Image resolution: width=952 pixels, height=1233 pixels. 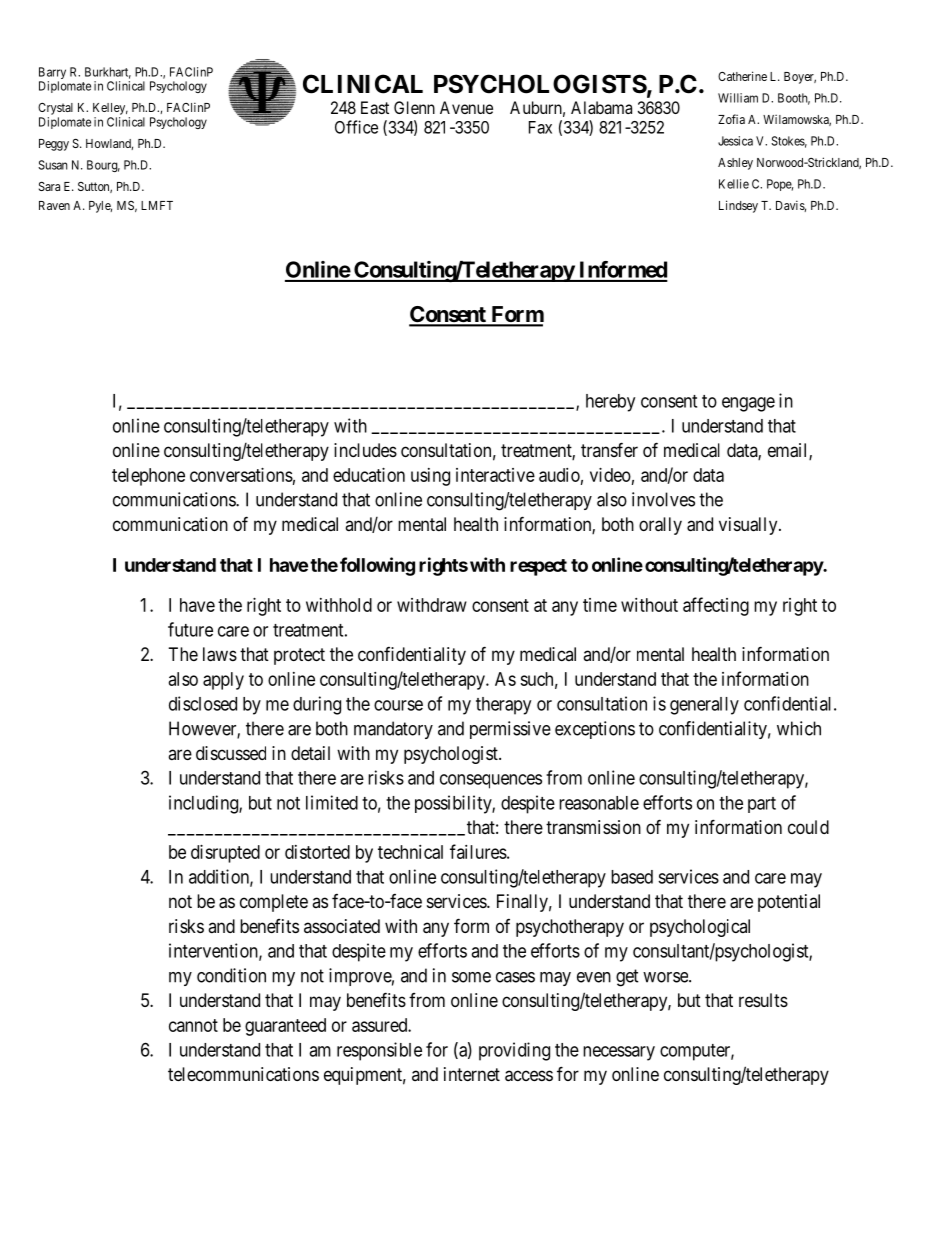 What do you see at coordinates (738, 206) in the screenshot?
I see `Lindsey` at bounding box center [738, 206].
